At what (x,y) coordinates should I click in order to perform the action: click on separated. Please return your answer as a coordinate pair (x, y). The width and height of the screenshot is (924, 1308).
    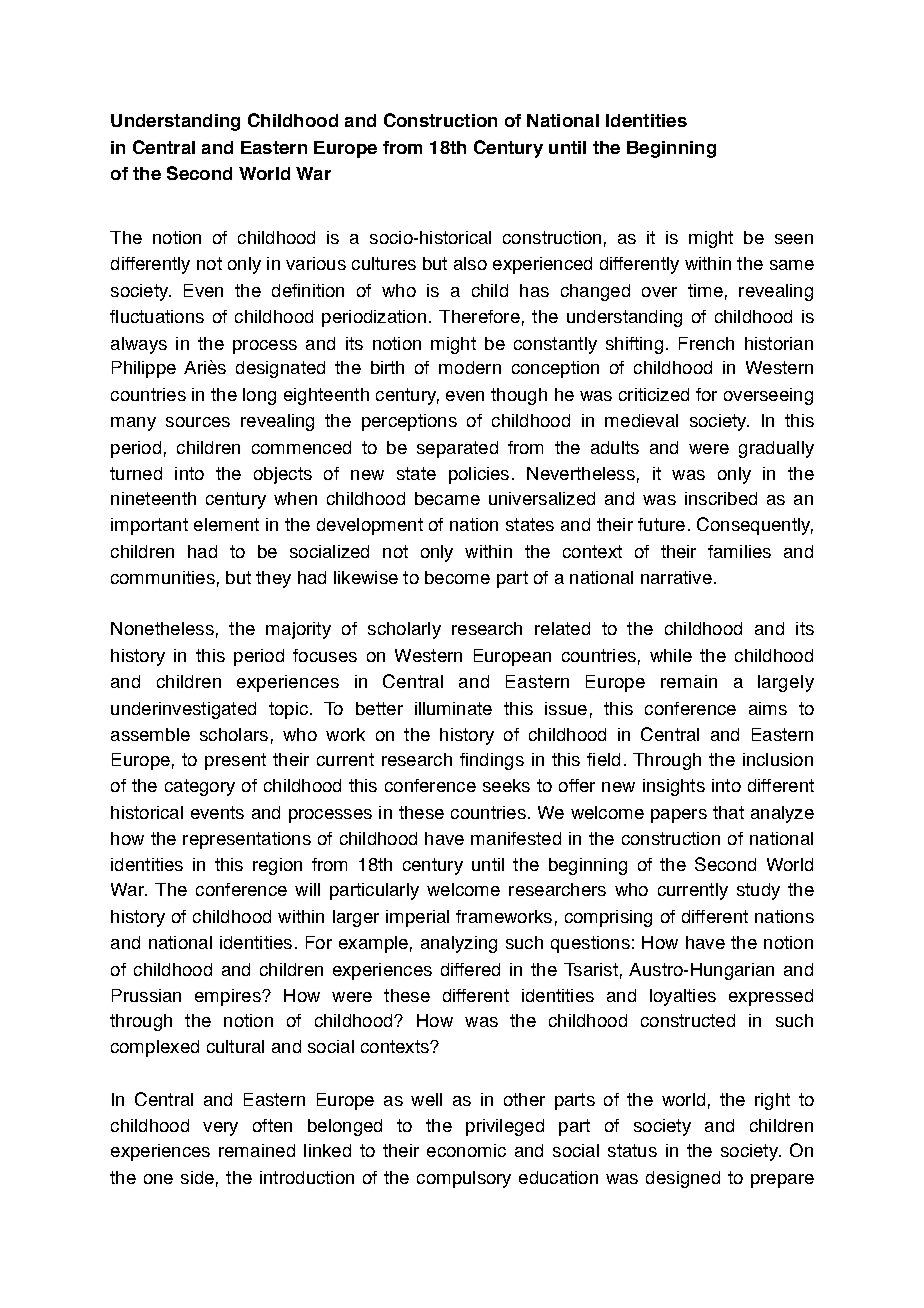
    Looking at the image, I should click on (457, 449).
